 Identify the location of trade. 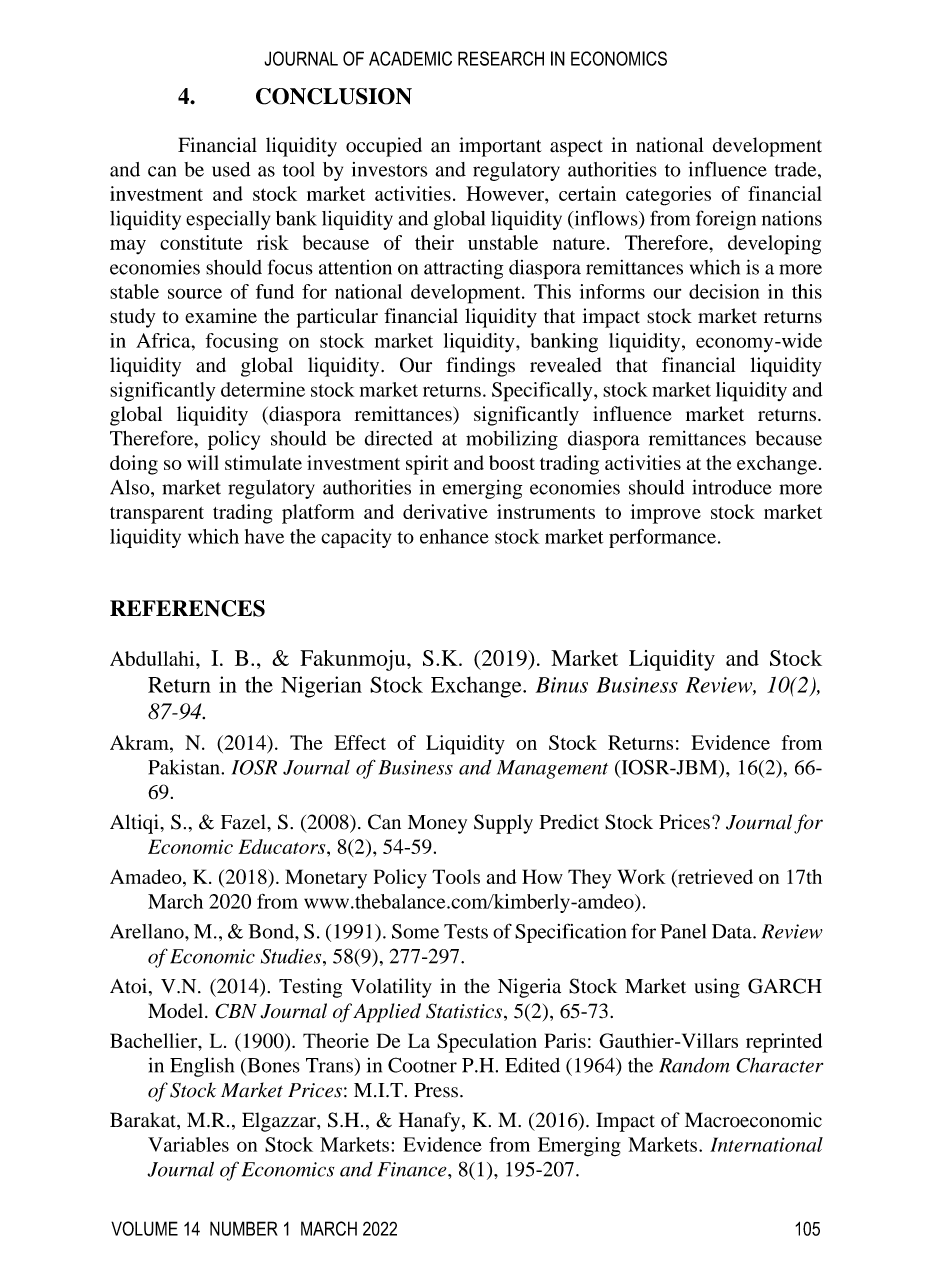
(797, 169).
